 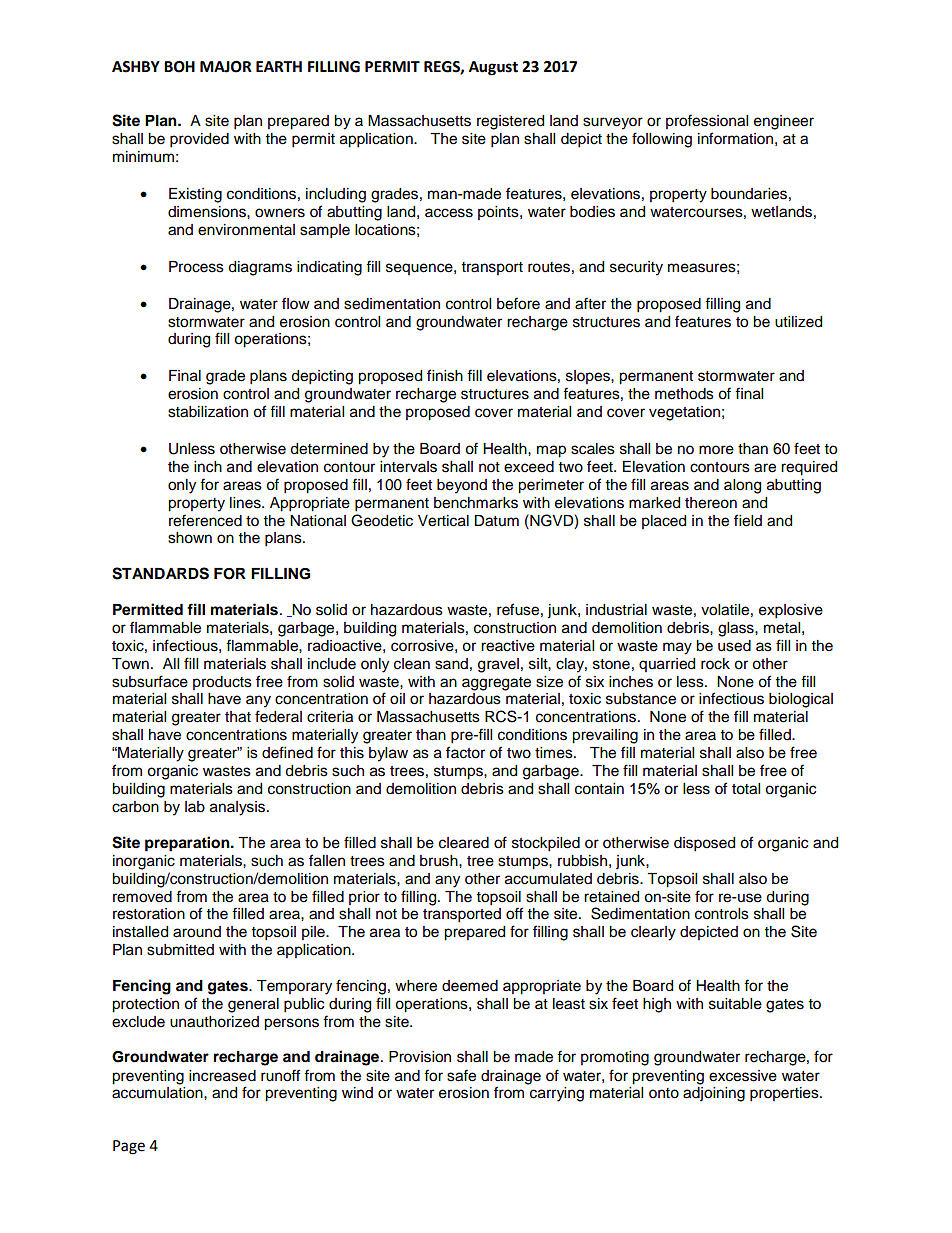 I want to click on cleared, so click(x=464, y=843).
